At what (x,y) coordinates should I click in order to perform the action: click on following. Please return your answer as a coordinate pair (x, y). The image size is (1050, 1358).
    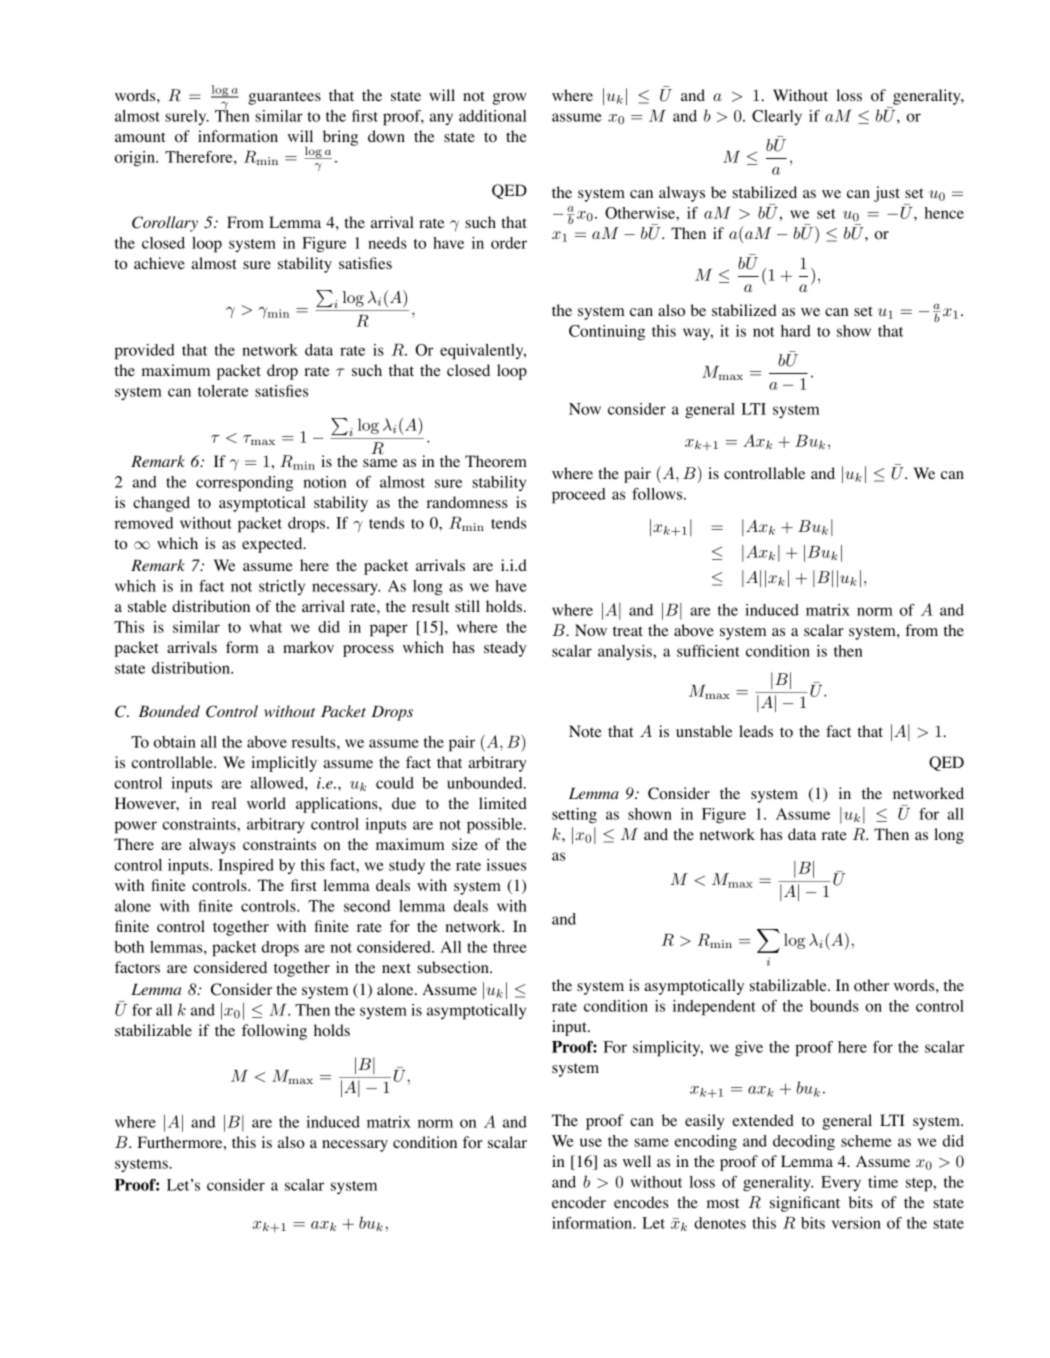
    Looking at the image, I should click on (274, 1032).
